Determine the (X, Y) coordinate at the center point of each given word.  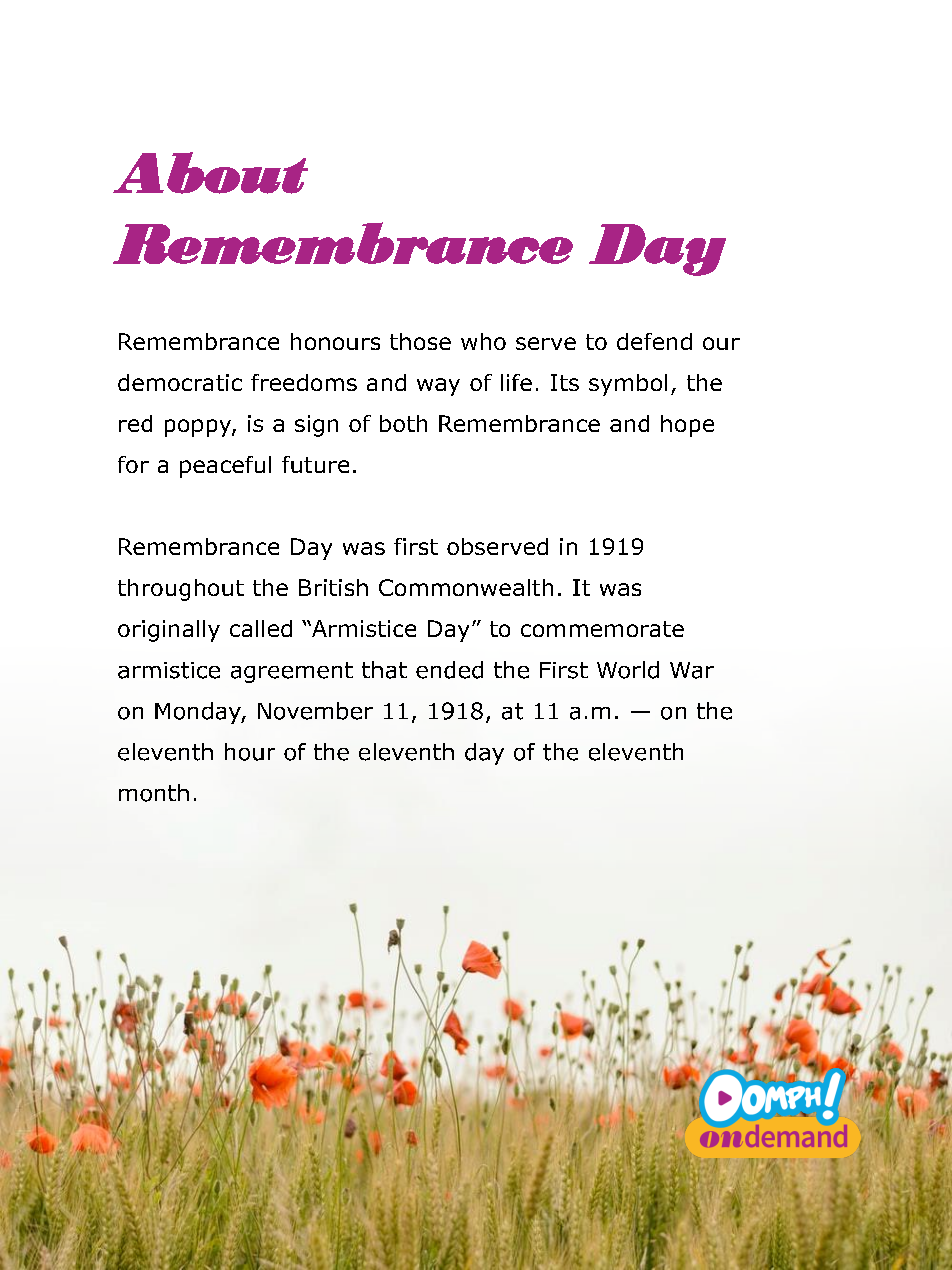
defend (654, 341)
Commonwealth (466, 587)
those (420, 341)
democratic (180, 382)
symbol (628, 385)
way (438, 387)
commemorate (602, 629)
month (154, 793)
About (210, 173)
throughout (181, 590)
